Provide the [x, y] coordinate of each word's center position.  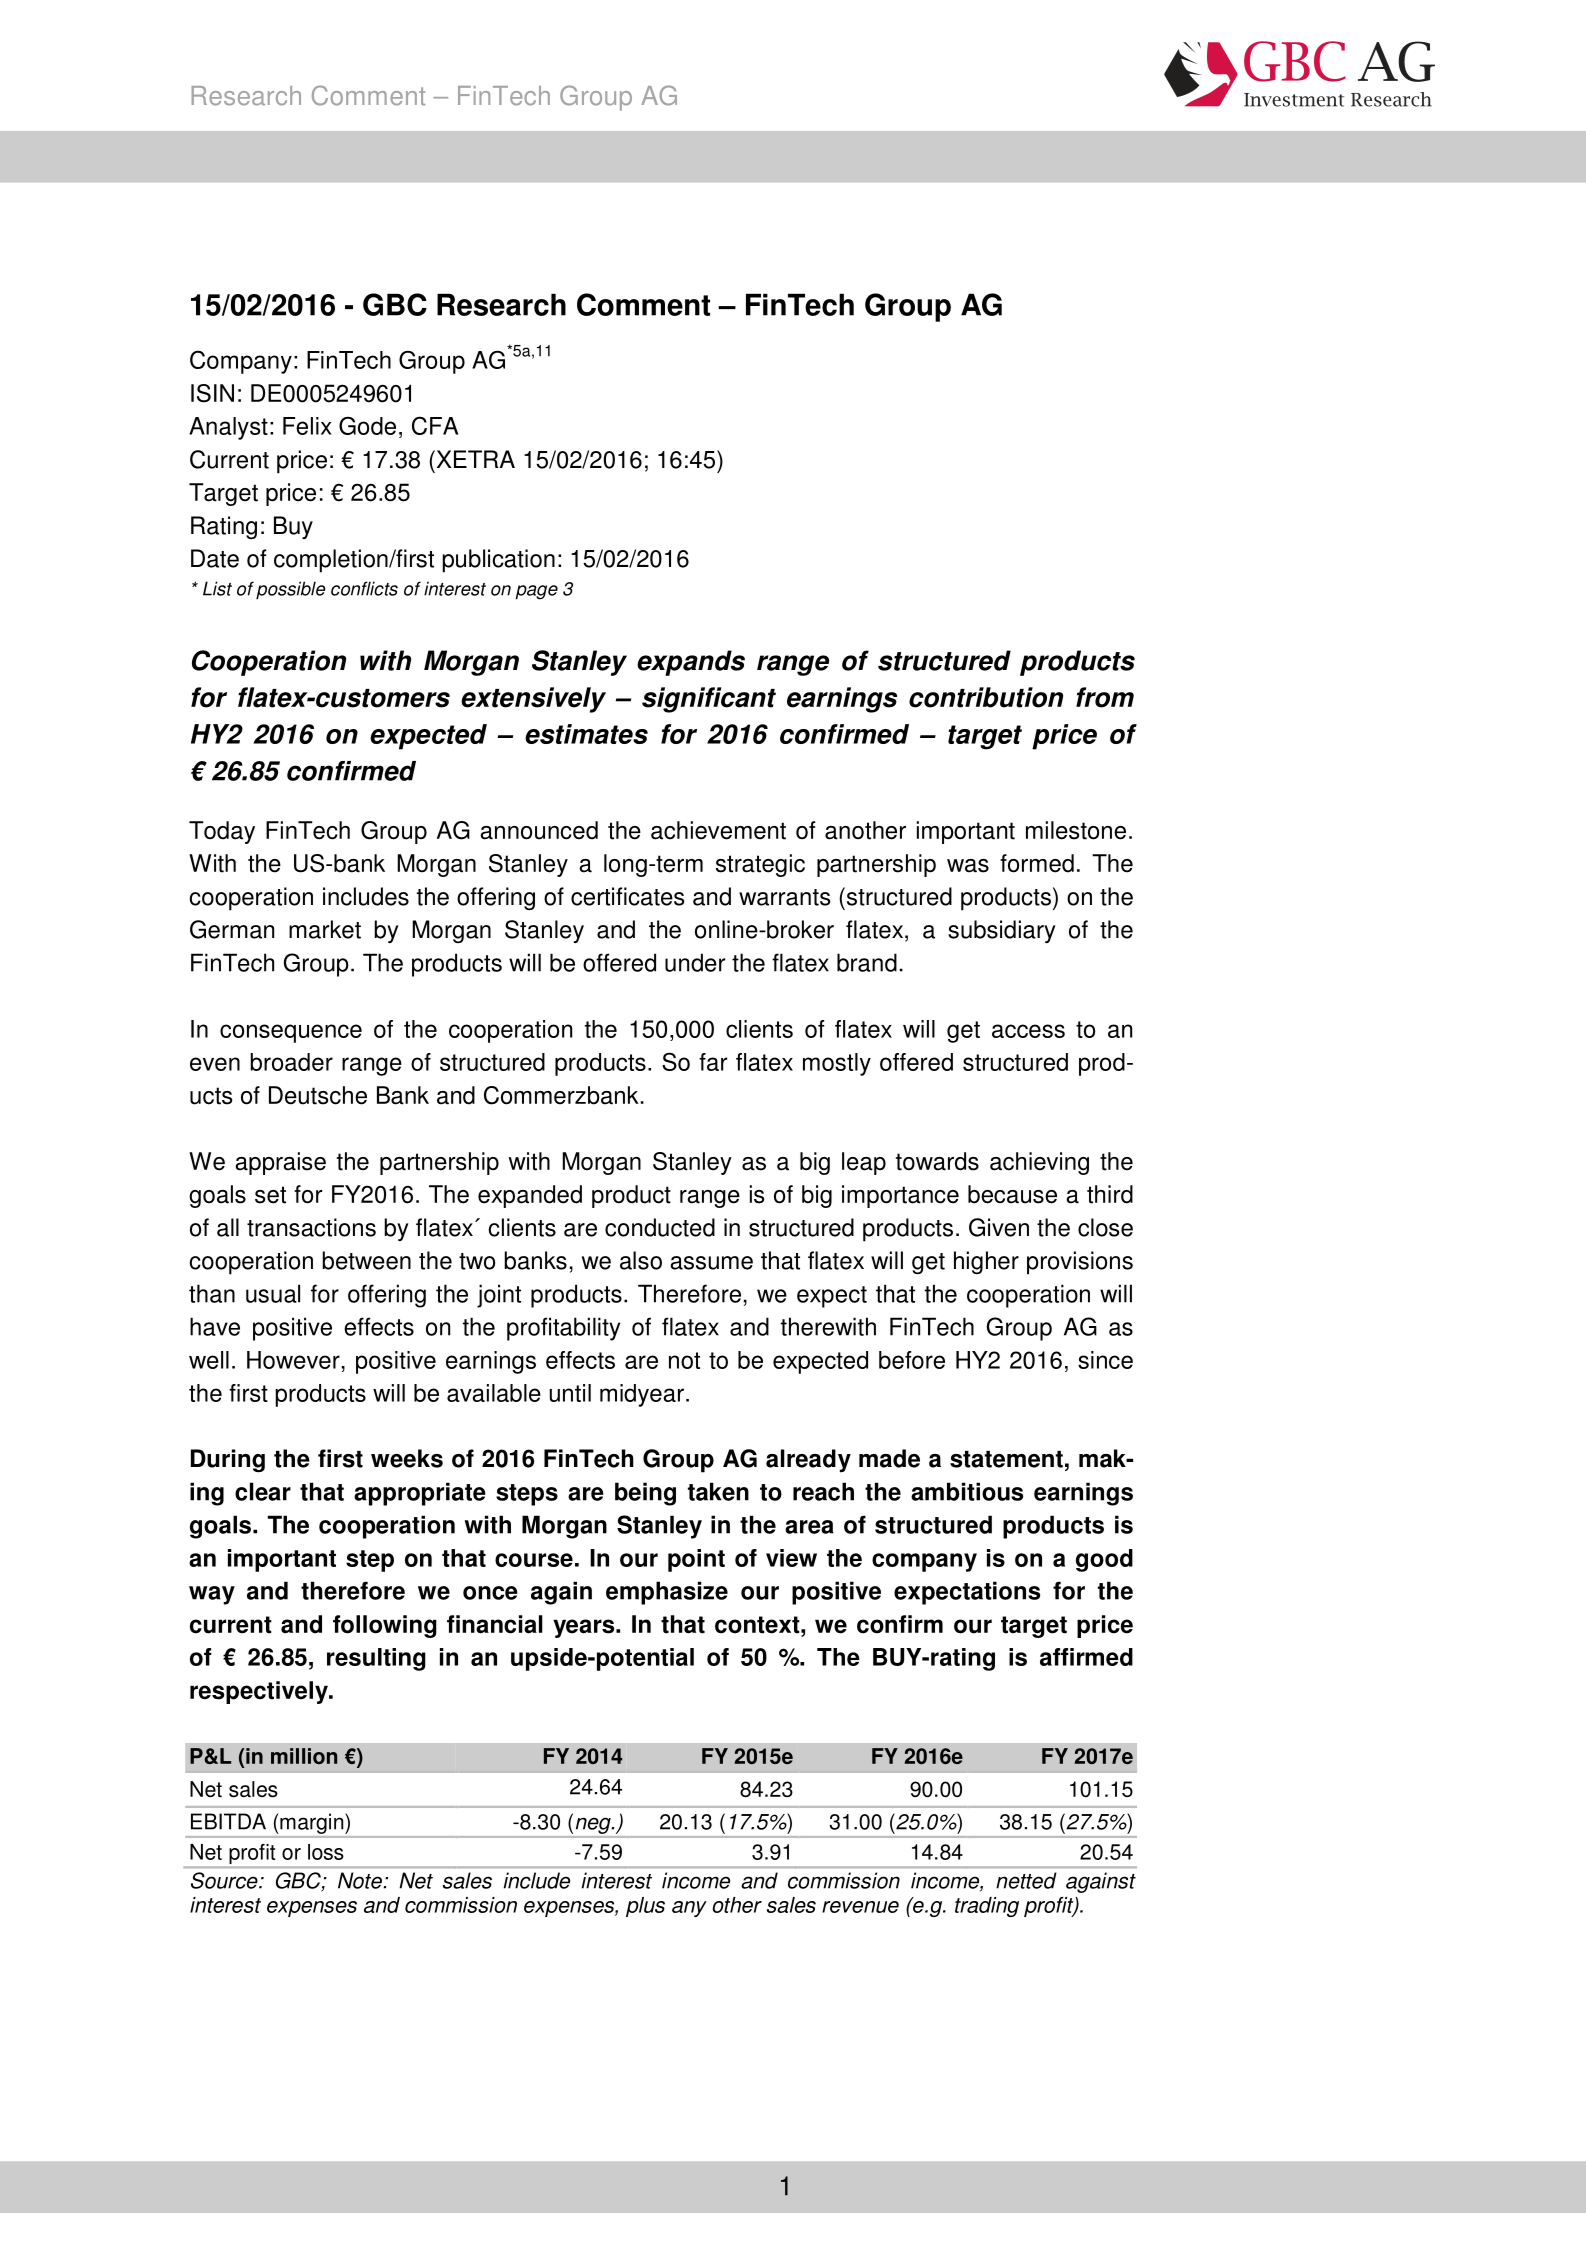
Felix [307, 426]
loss [326, 1852]
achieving [1039, 1163]
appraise [280, 1163]
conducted [660, 1227]
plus [645, 1907]
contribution [986, 697]
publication [498, 561]
